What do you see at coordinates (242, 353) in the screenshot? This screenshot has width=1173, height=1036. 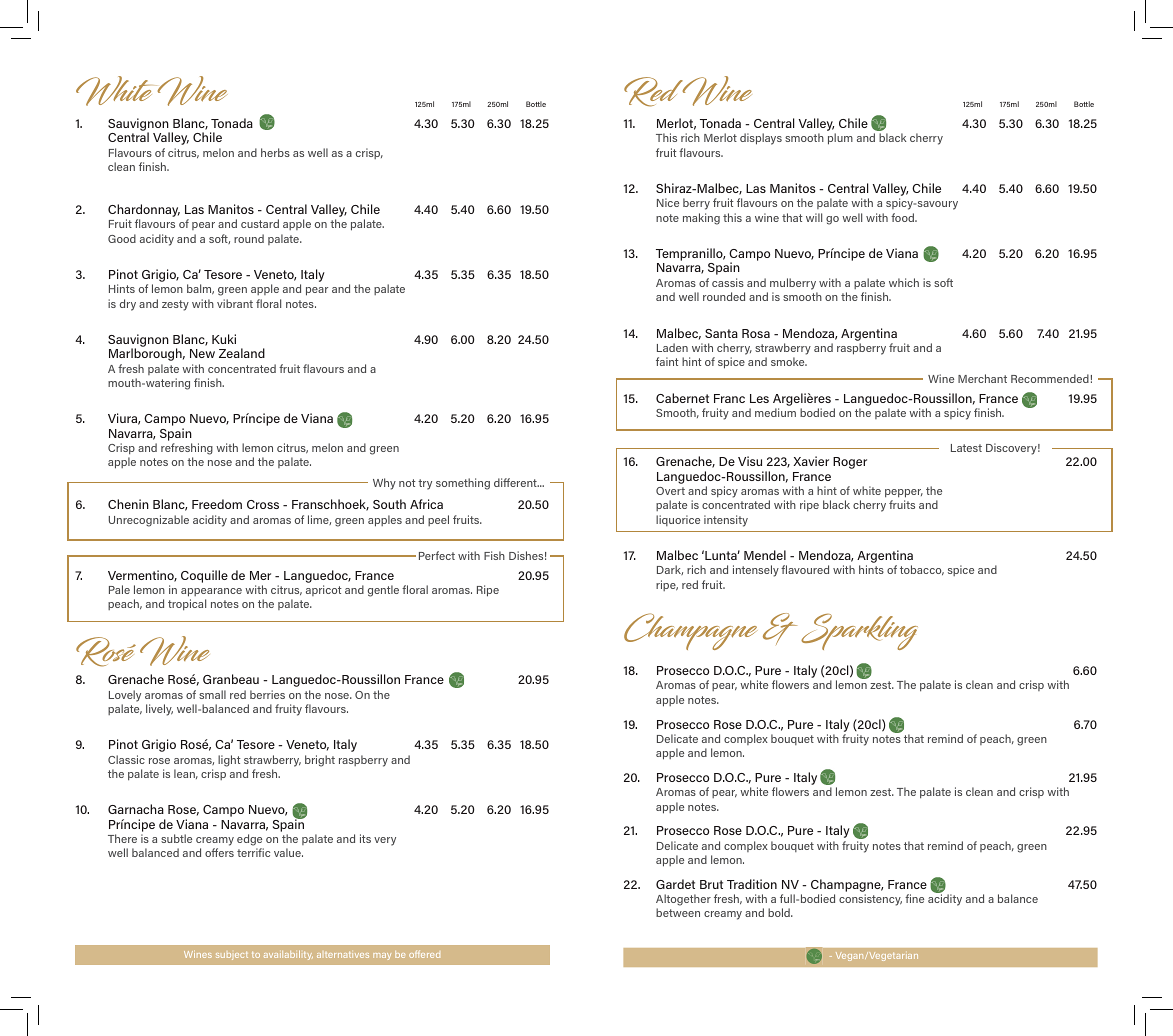 I see `Zealand` at bounding box center [242, 353].
